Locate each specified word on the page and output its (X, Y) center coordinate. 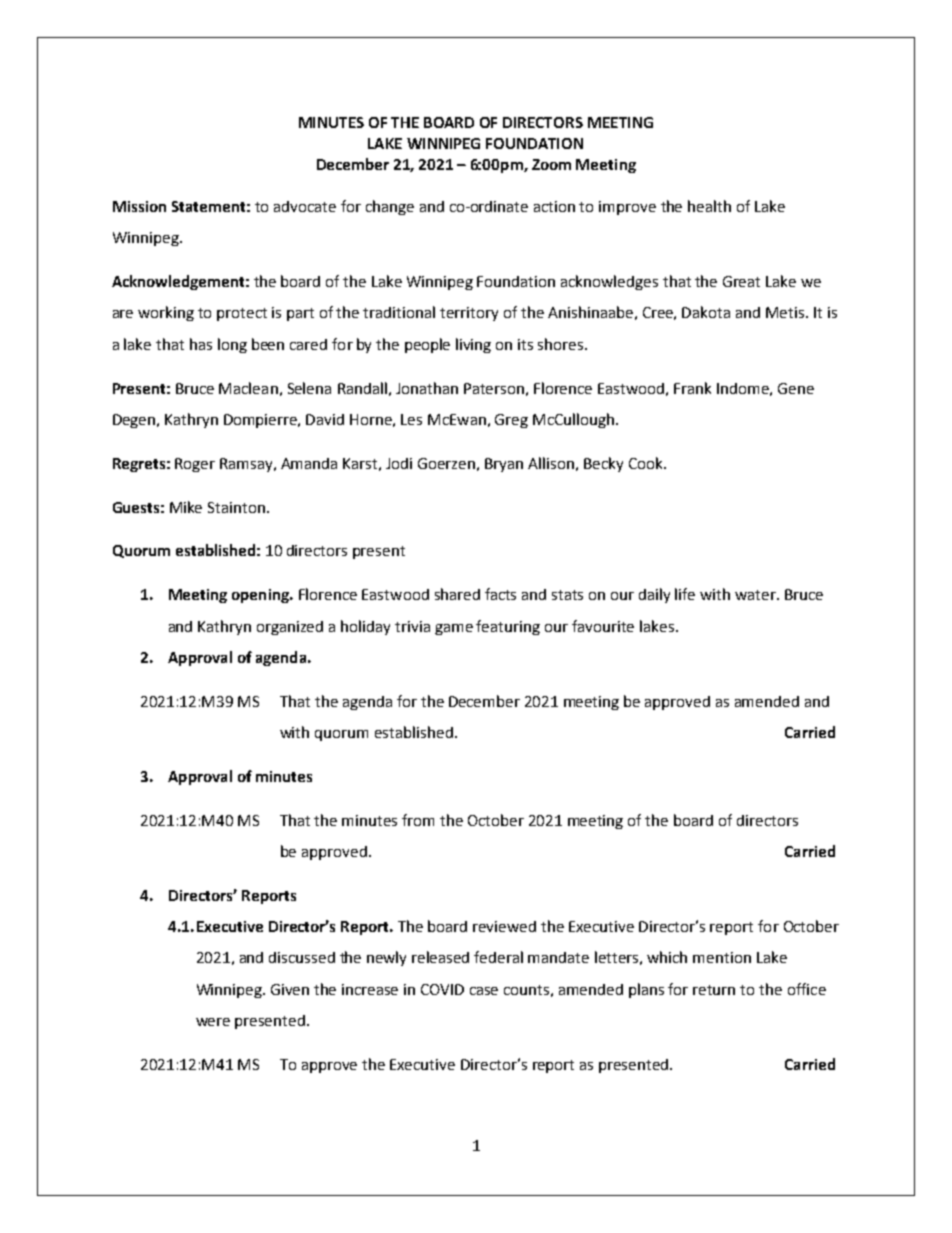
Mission (139, 206)
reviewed (504, 926)
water (756, 595)
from (418, 820)
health (709, 206)
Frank (692, 388)
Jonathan (427, 388)
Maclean (248, 388)
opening (261, 596)
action (554, 206)
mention (722, 957)
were (213, 1022)
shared (457, 594)
